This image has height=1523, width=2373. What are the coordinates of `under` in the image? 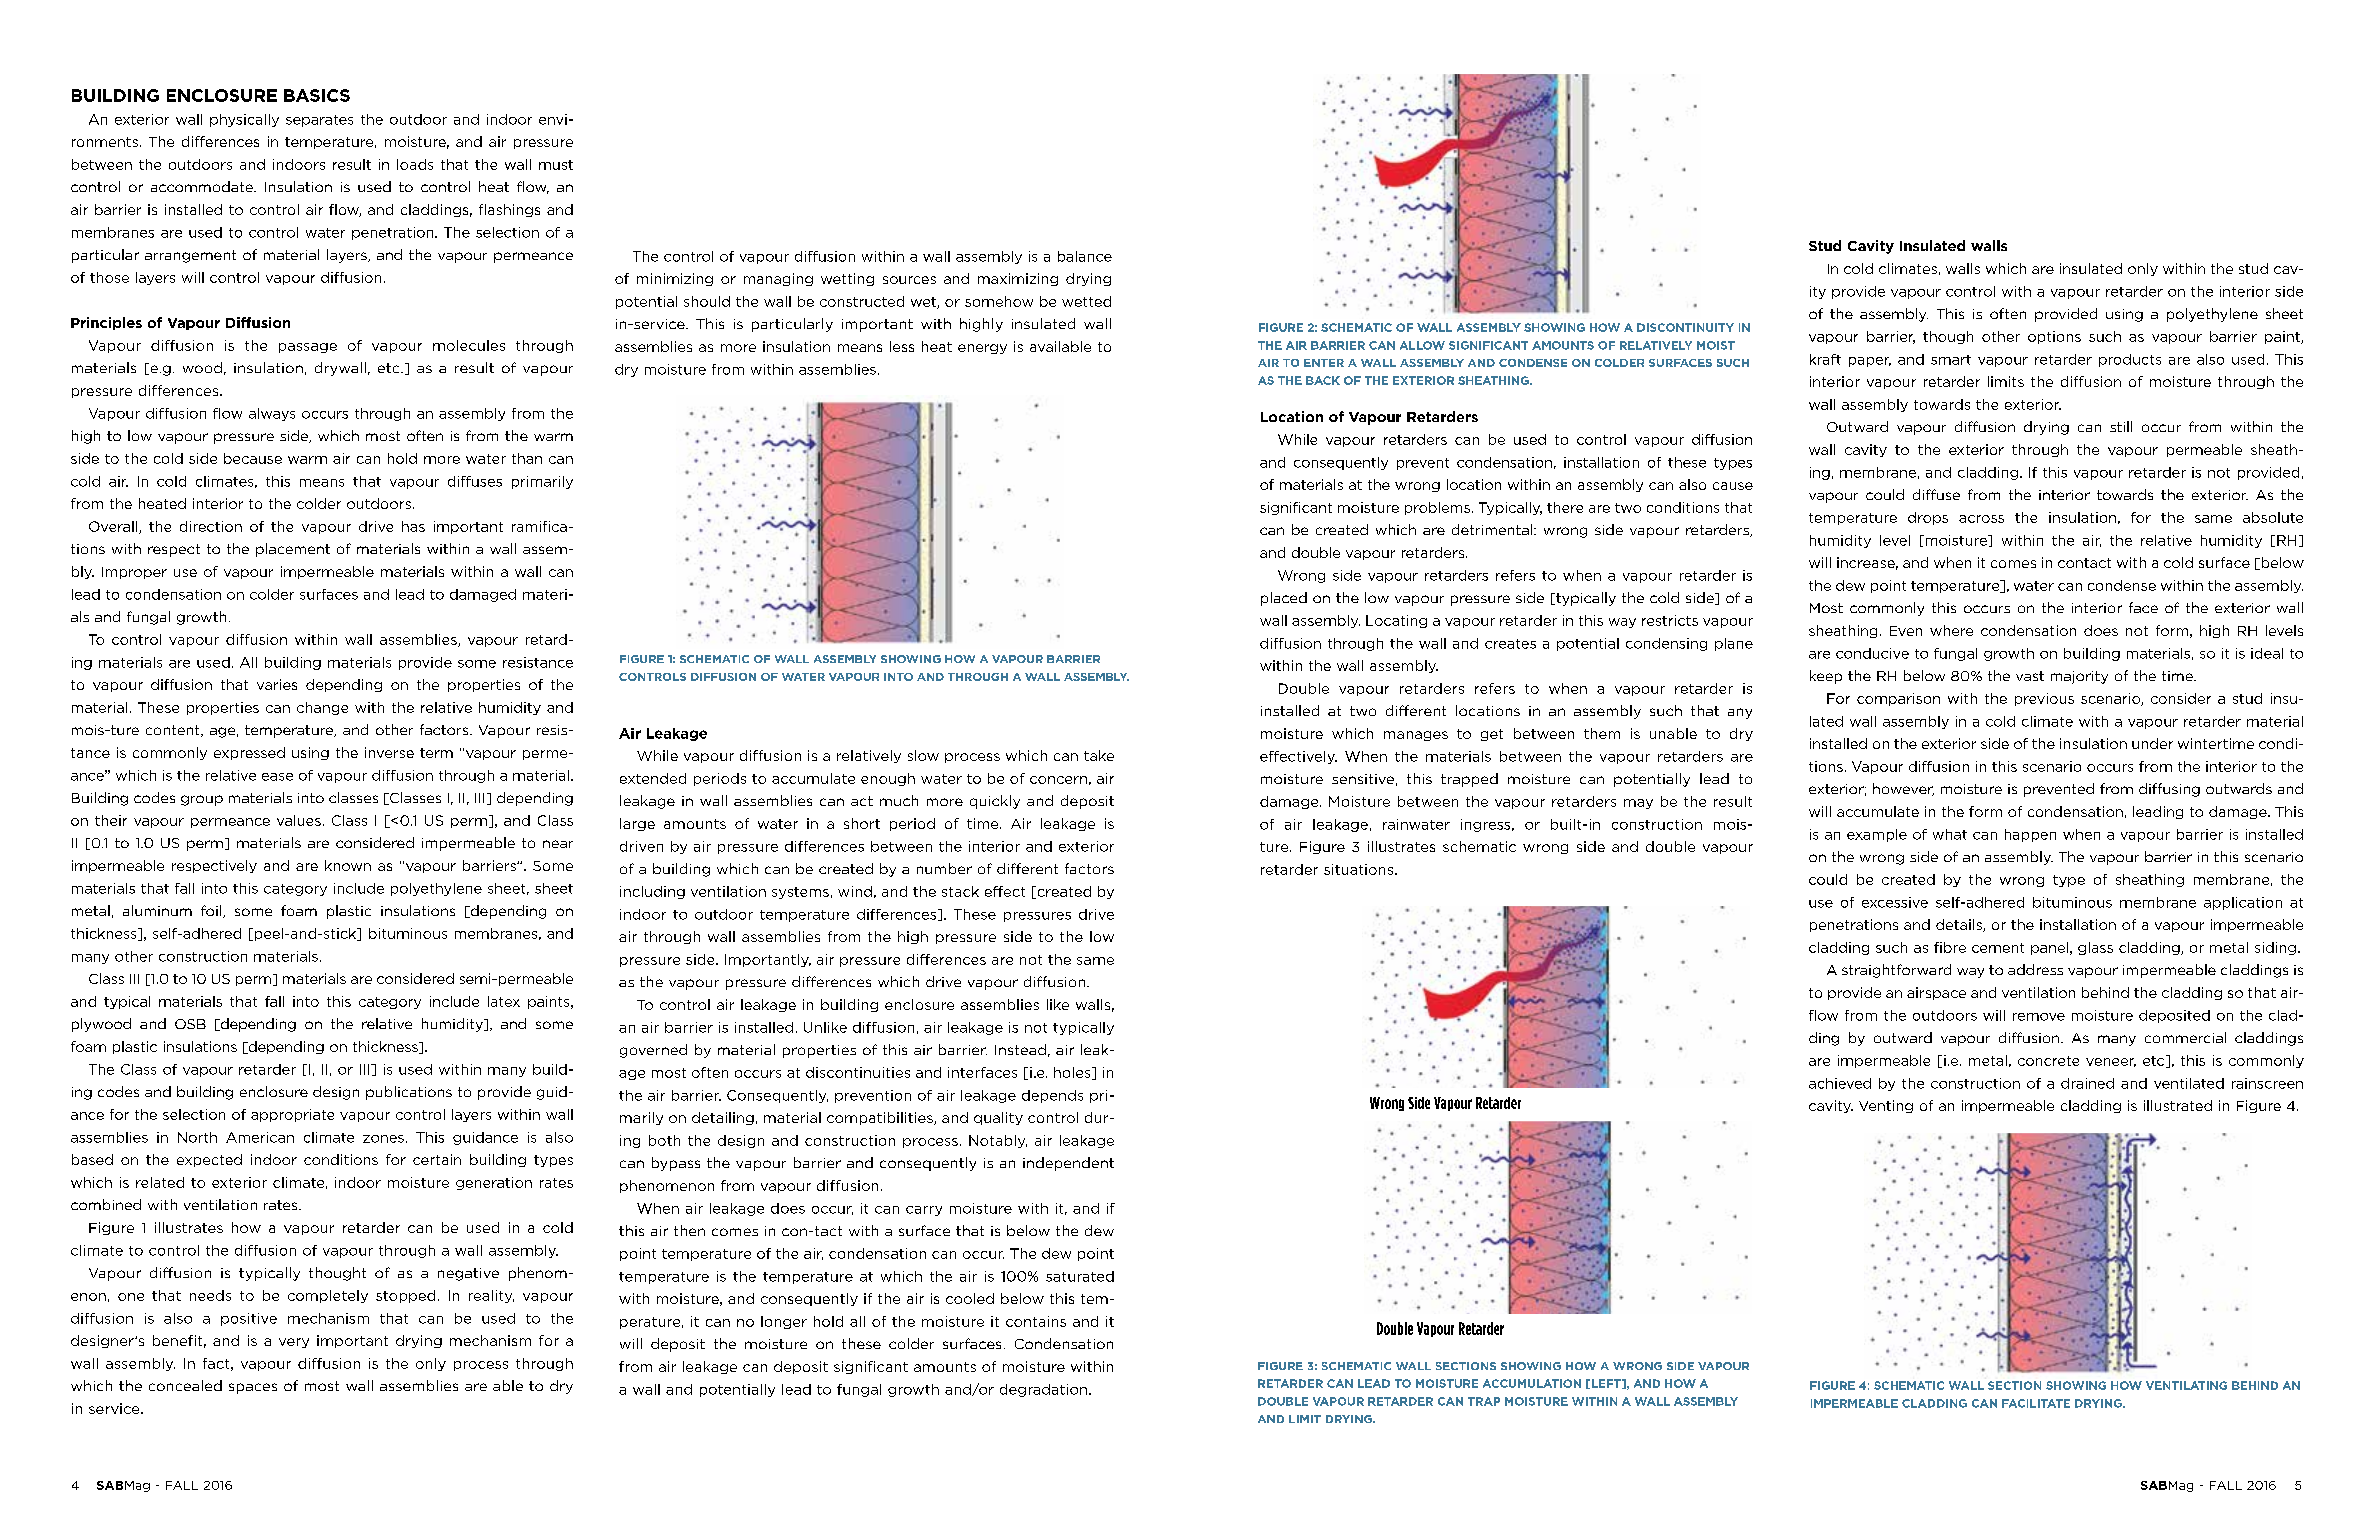 It's located at (2152, 743).
